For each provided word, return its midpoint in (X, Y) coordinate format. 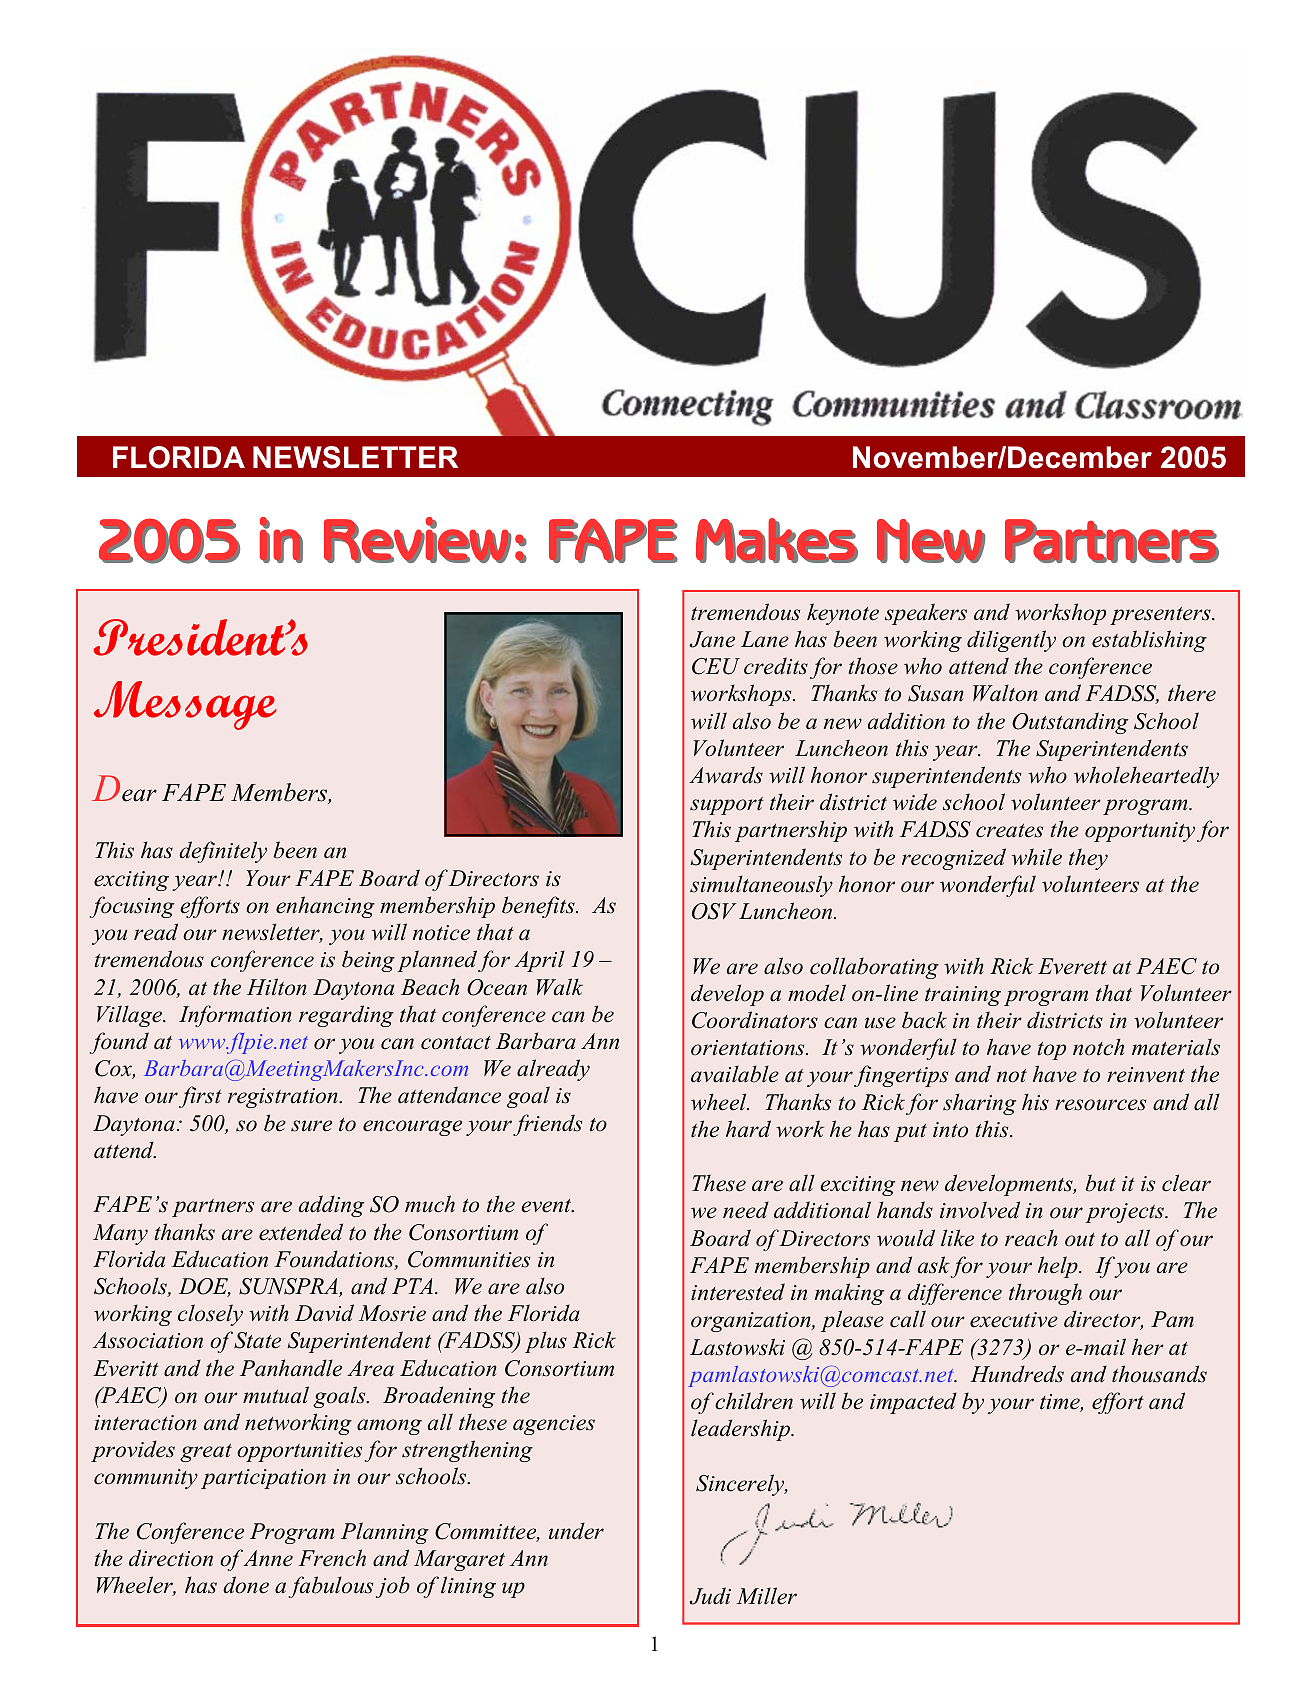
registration (284, 1098)
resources (1100, 1105)
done (246, 1585)
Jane (712, 639)
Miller (767, 1596)
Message (185, 705)
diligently (1011, 641)
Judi (710, 1596)
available (735, 1074)
